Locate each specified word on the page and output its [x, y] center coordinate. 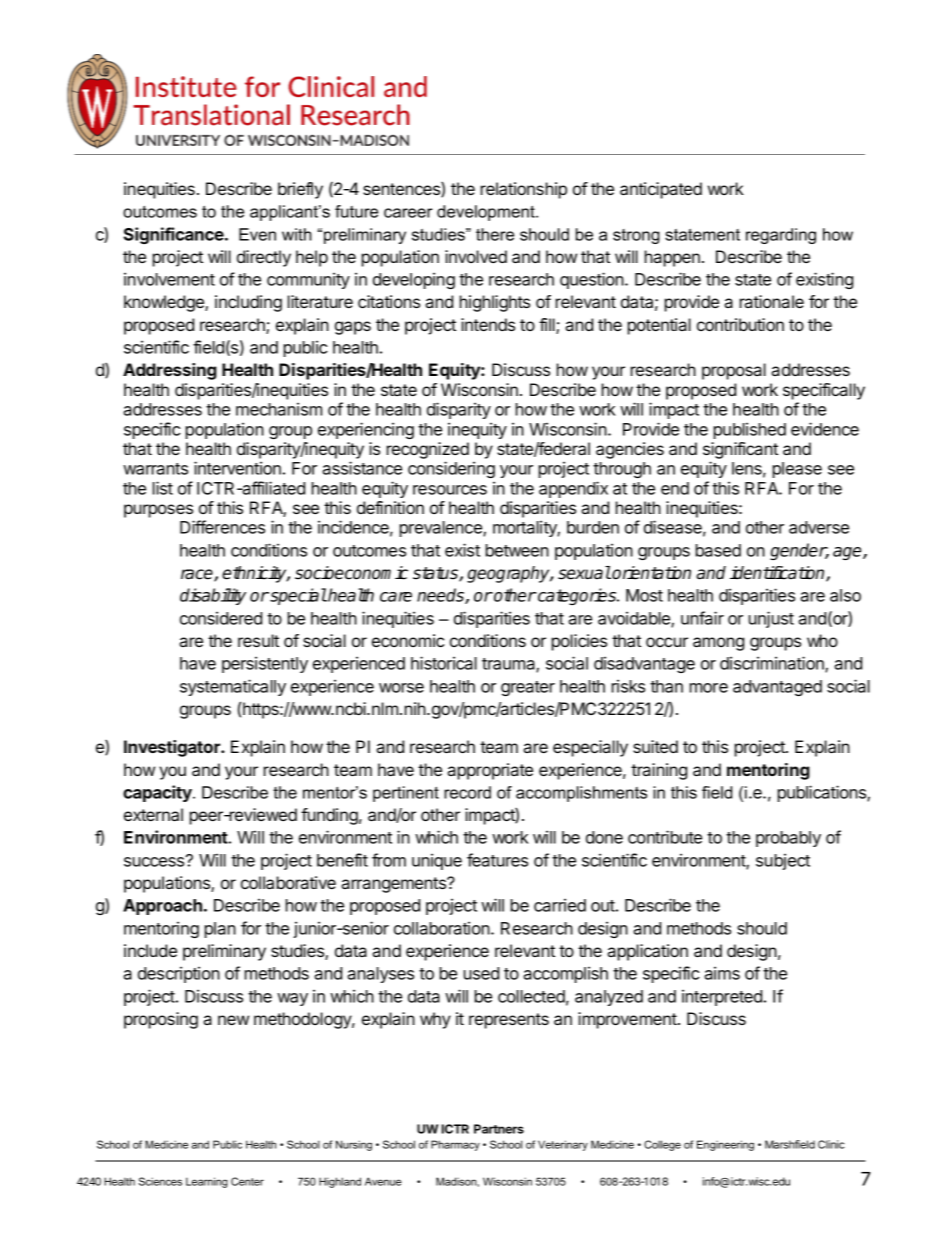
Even [257, 234]
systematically [233, 687]
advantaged [777, 688]
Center [247, 1181]
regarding [781, 236]
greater [528, 688]
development [487, 213]
